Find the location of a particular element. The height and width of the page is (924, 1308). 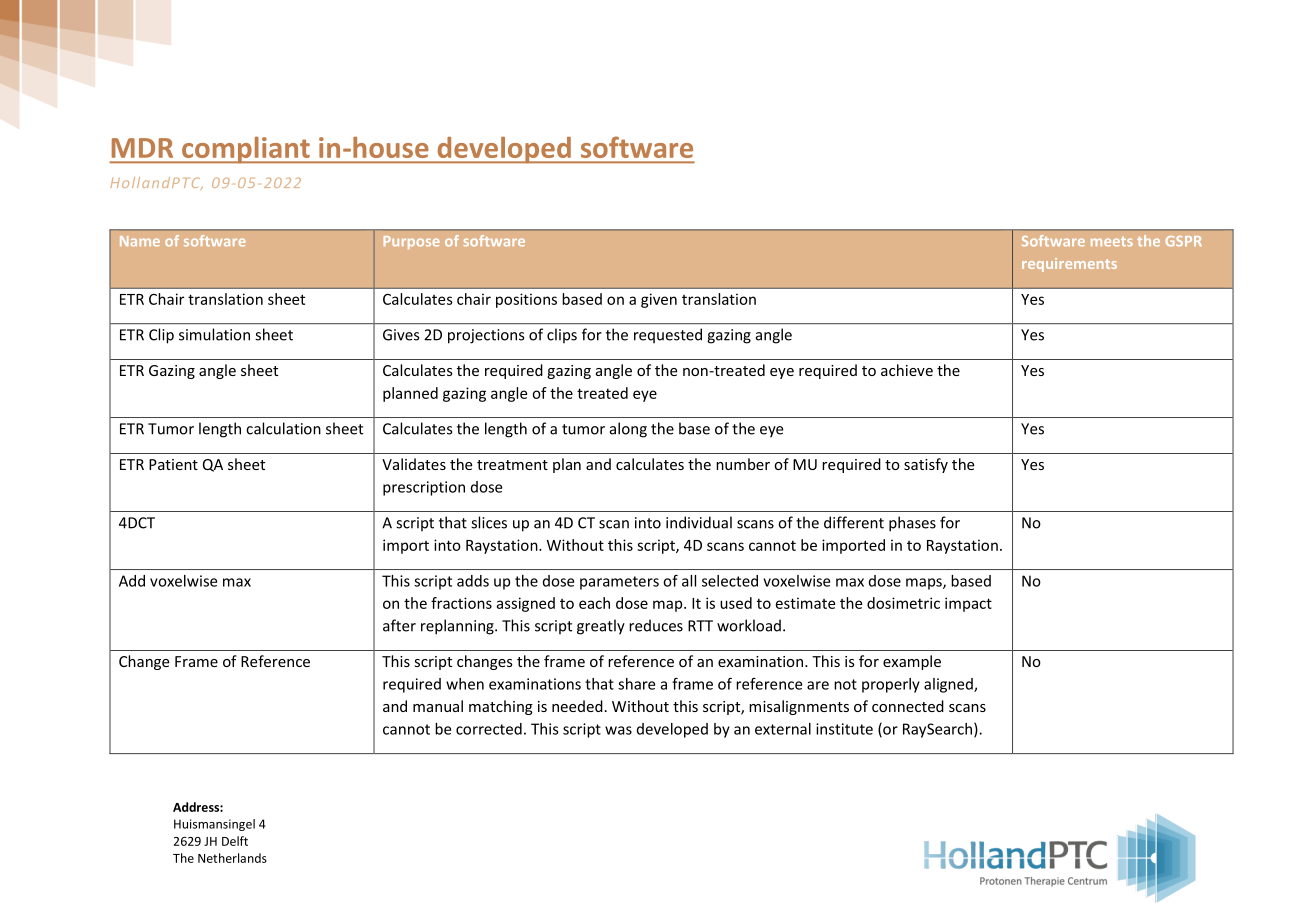

satisfy is located at coordinates (926, 465).
